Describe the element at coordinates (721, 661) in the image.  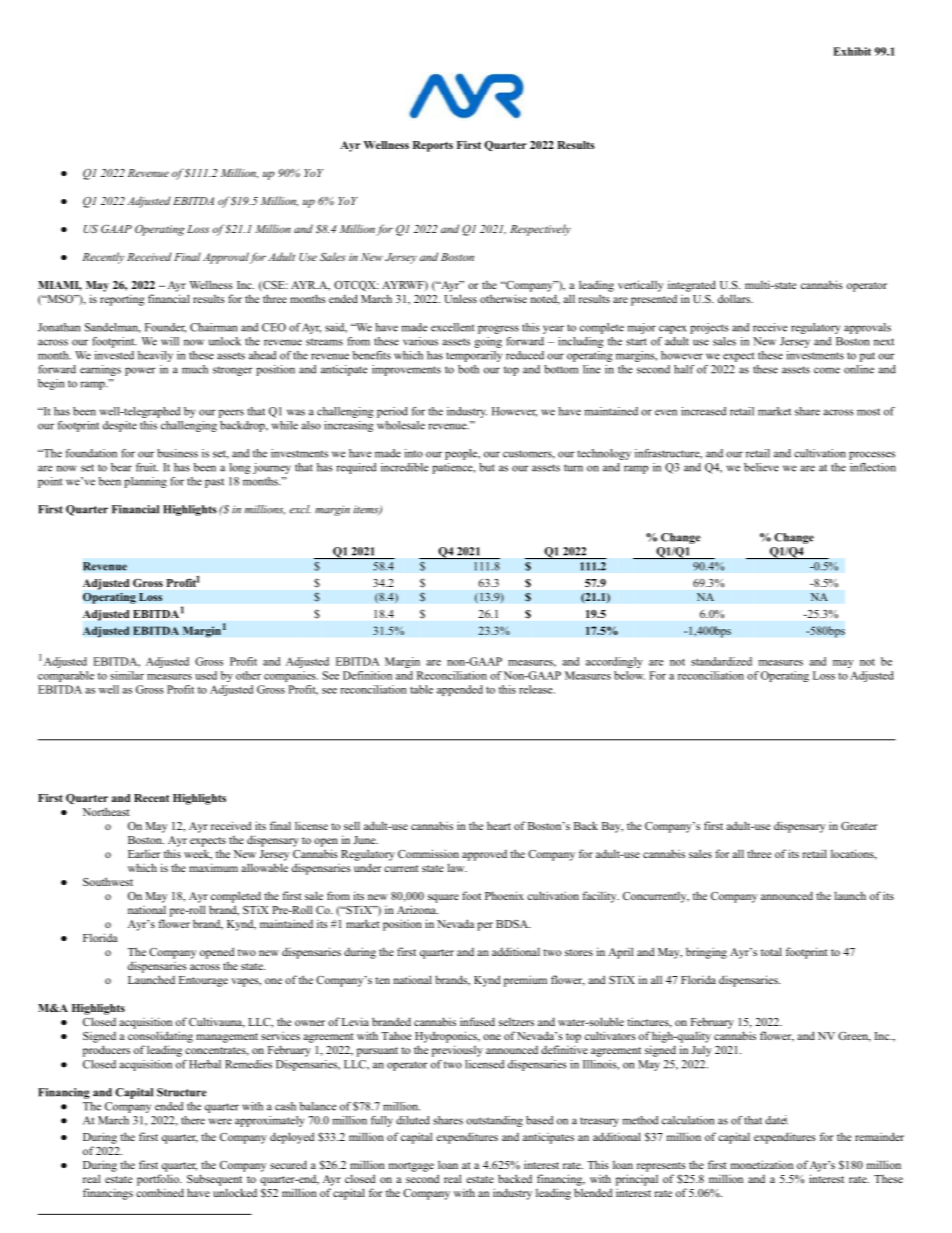
I see `standardized` at that location.
